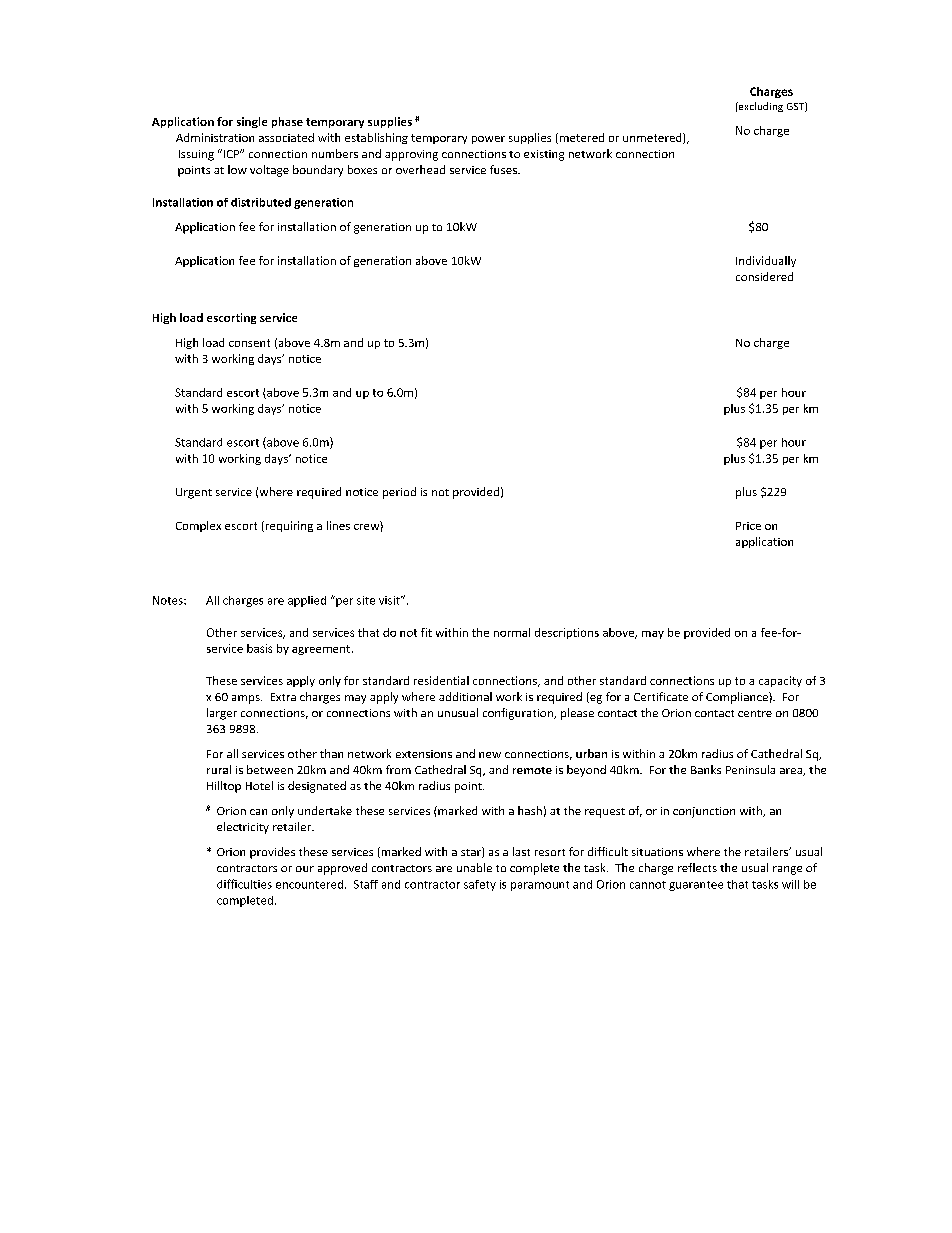  Describe the element at coordinates (748, 526) in the screenshot. I see `Price` at that location.
